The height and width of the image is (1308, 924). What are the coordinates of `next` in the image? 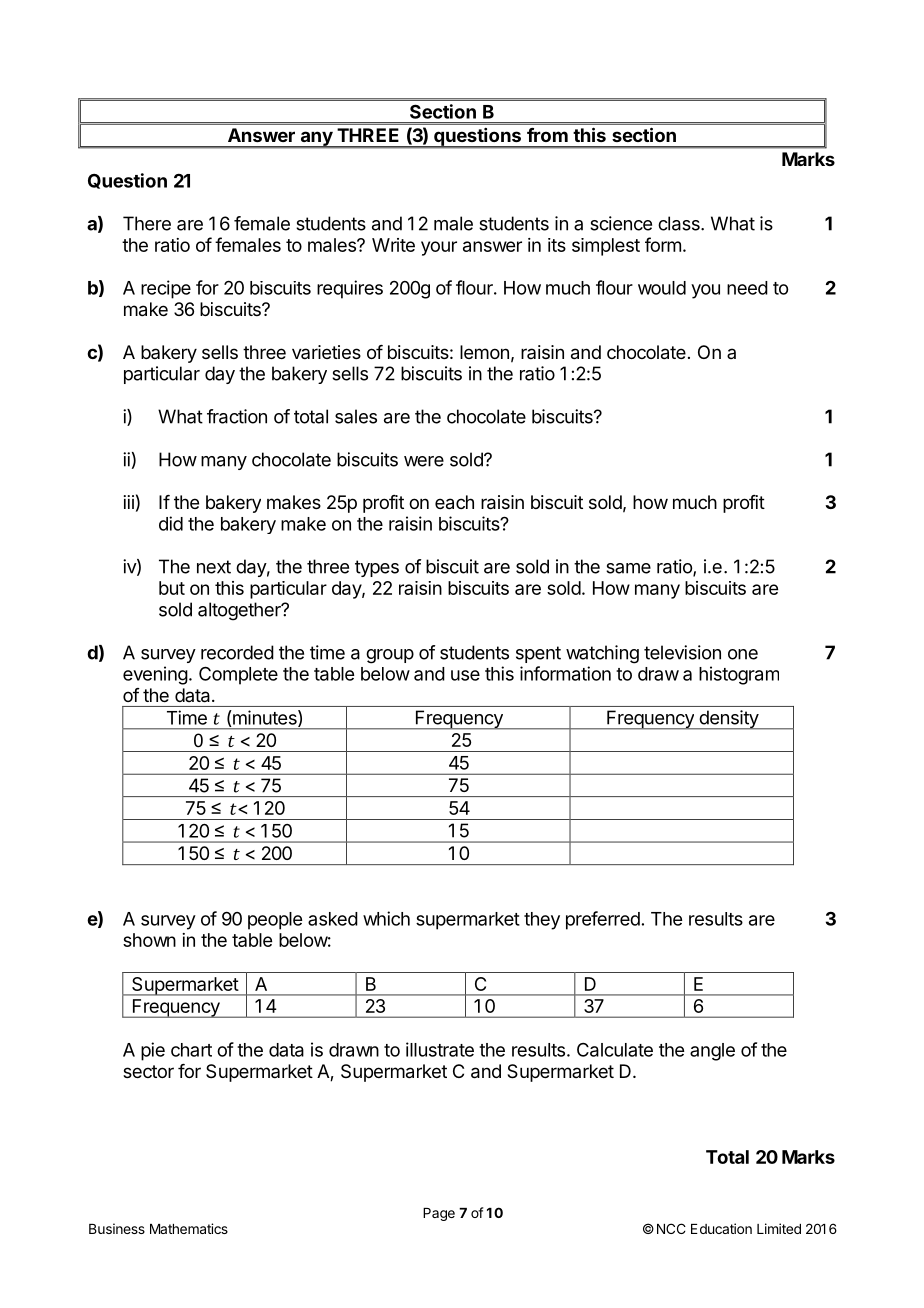 It's located at (214, 567).
